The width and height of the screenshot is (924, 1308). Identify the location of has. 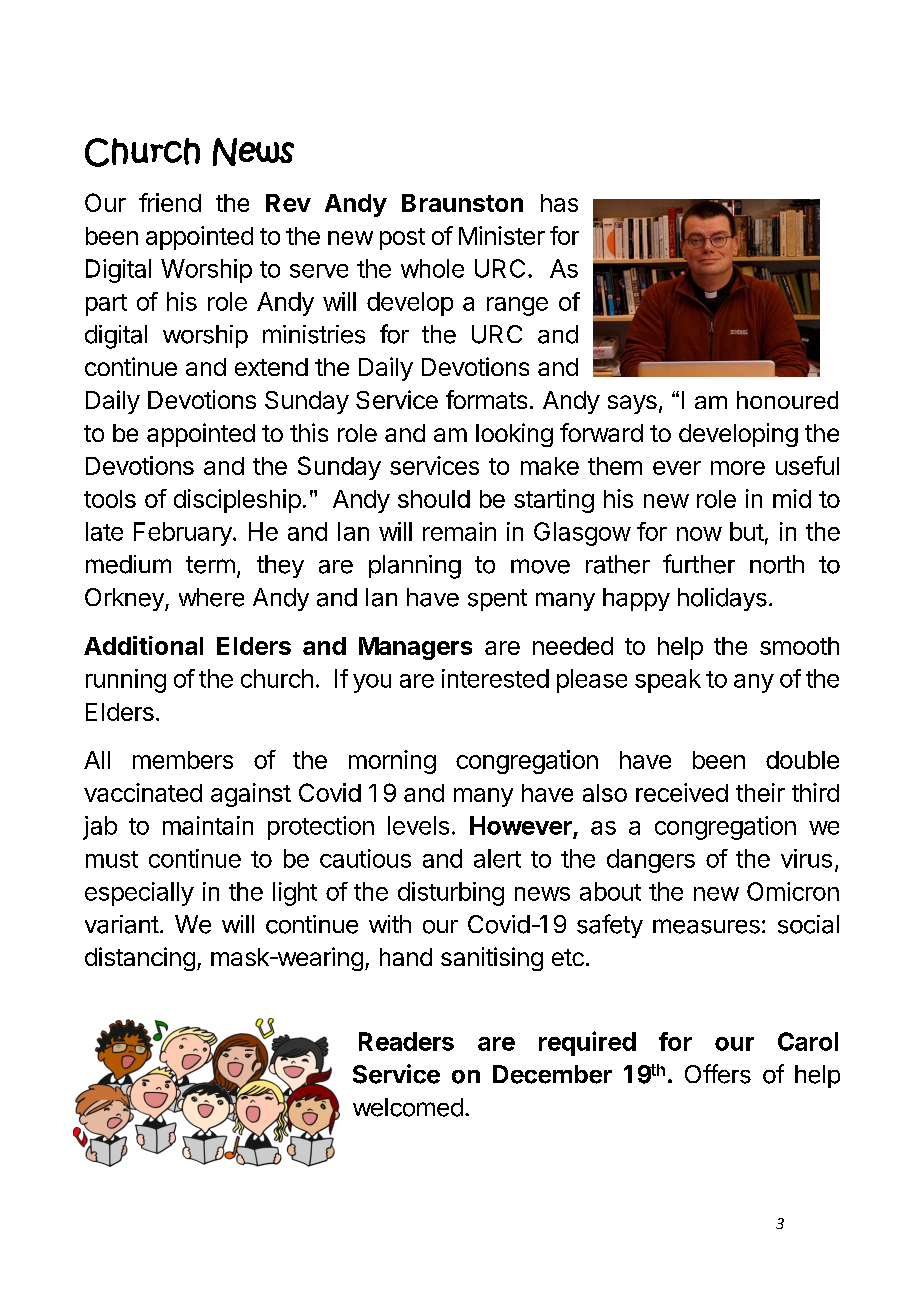
(559, 203).
